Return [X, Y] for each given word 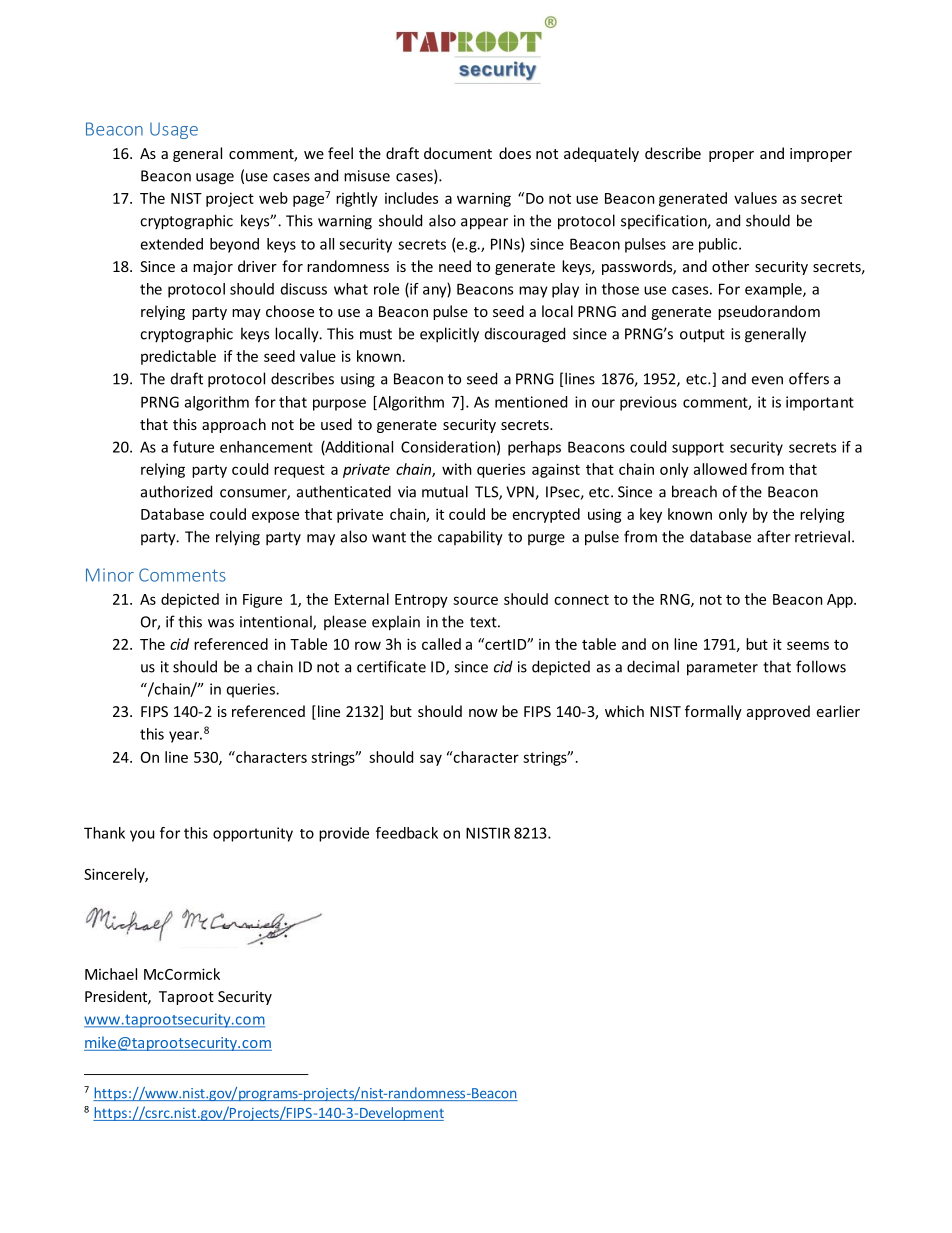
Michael [111, 974]
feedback [407, 833]
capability [470, 538]
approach [234, 425]
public [718, 245]
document [458, 153]
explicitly [449, 335]
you [142, 836]
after [774, 536]
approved [778, 712]
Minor [110, 575]
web [273, 198]
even [767, 380]
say [431, 760]
